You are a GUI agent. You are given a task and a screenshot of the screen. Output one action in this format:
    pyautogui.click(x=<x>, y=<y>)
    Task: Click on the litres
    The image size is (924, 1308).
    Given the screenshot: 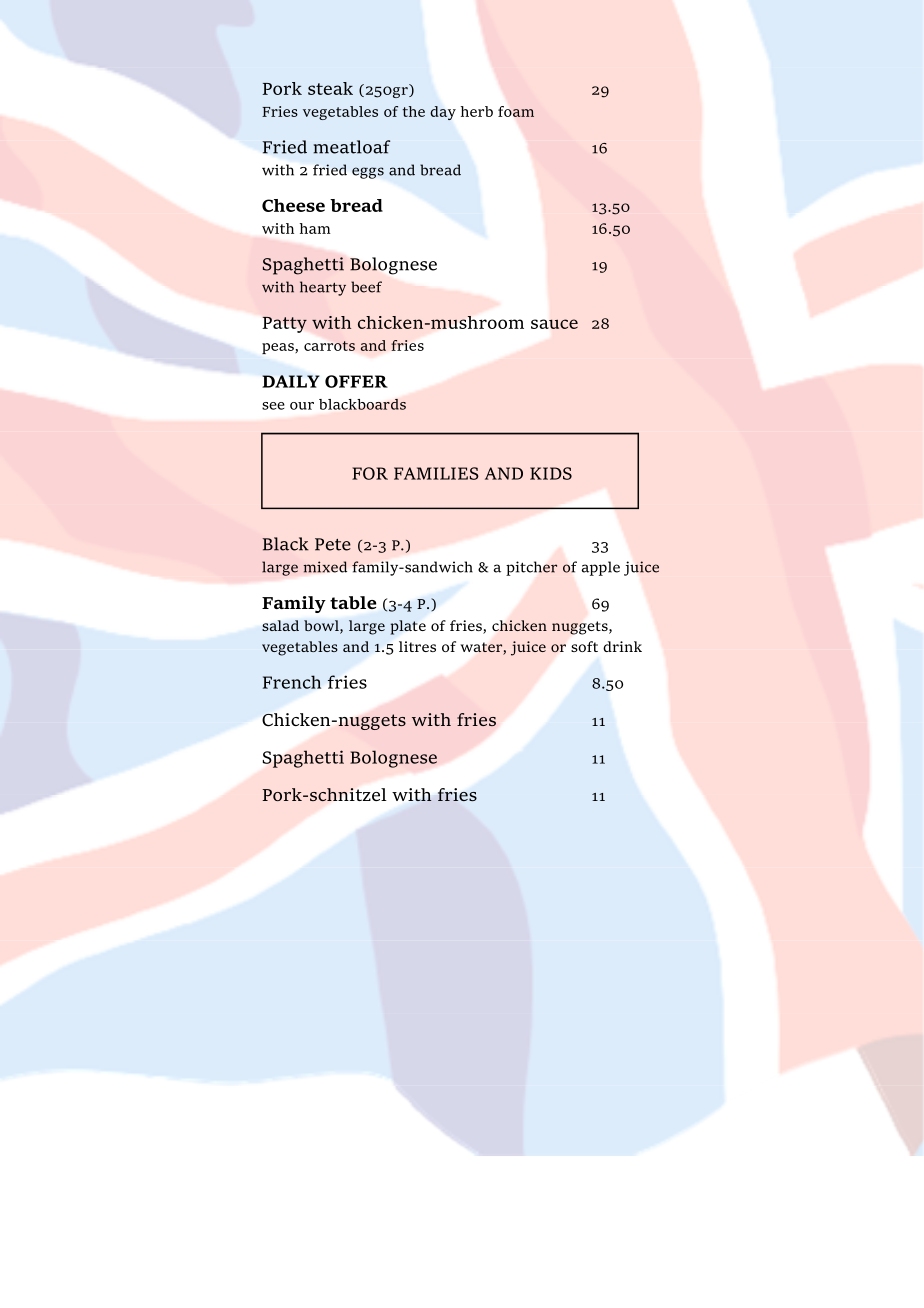 What is the action you would take?
    pyautogui.click(x=417, y=646)
